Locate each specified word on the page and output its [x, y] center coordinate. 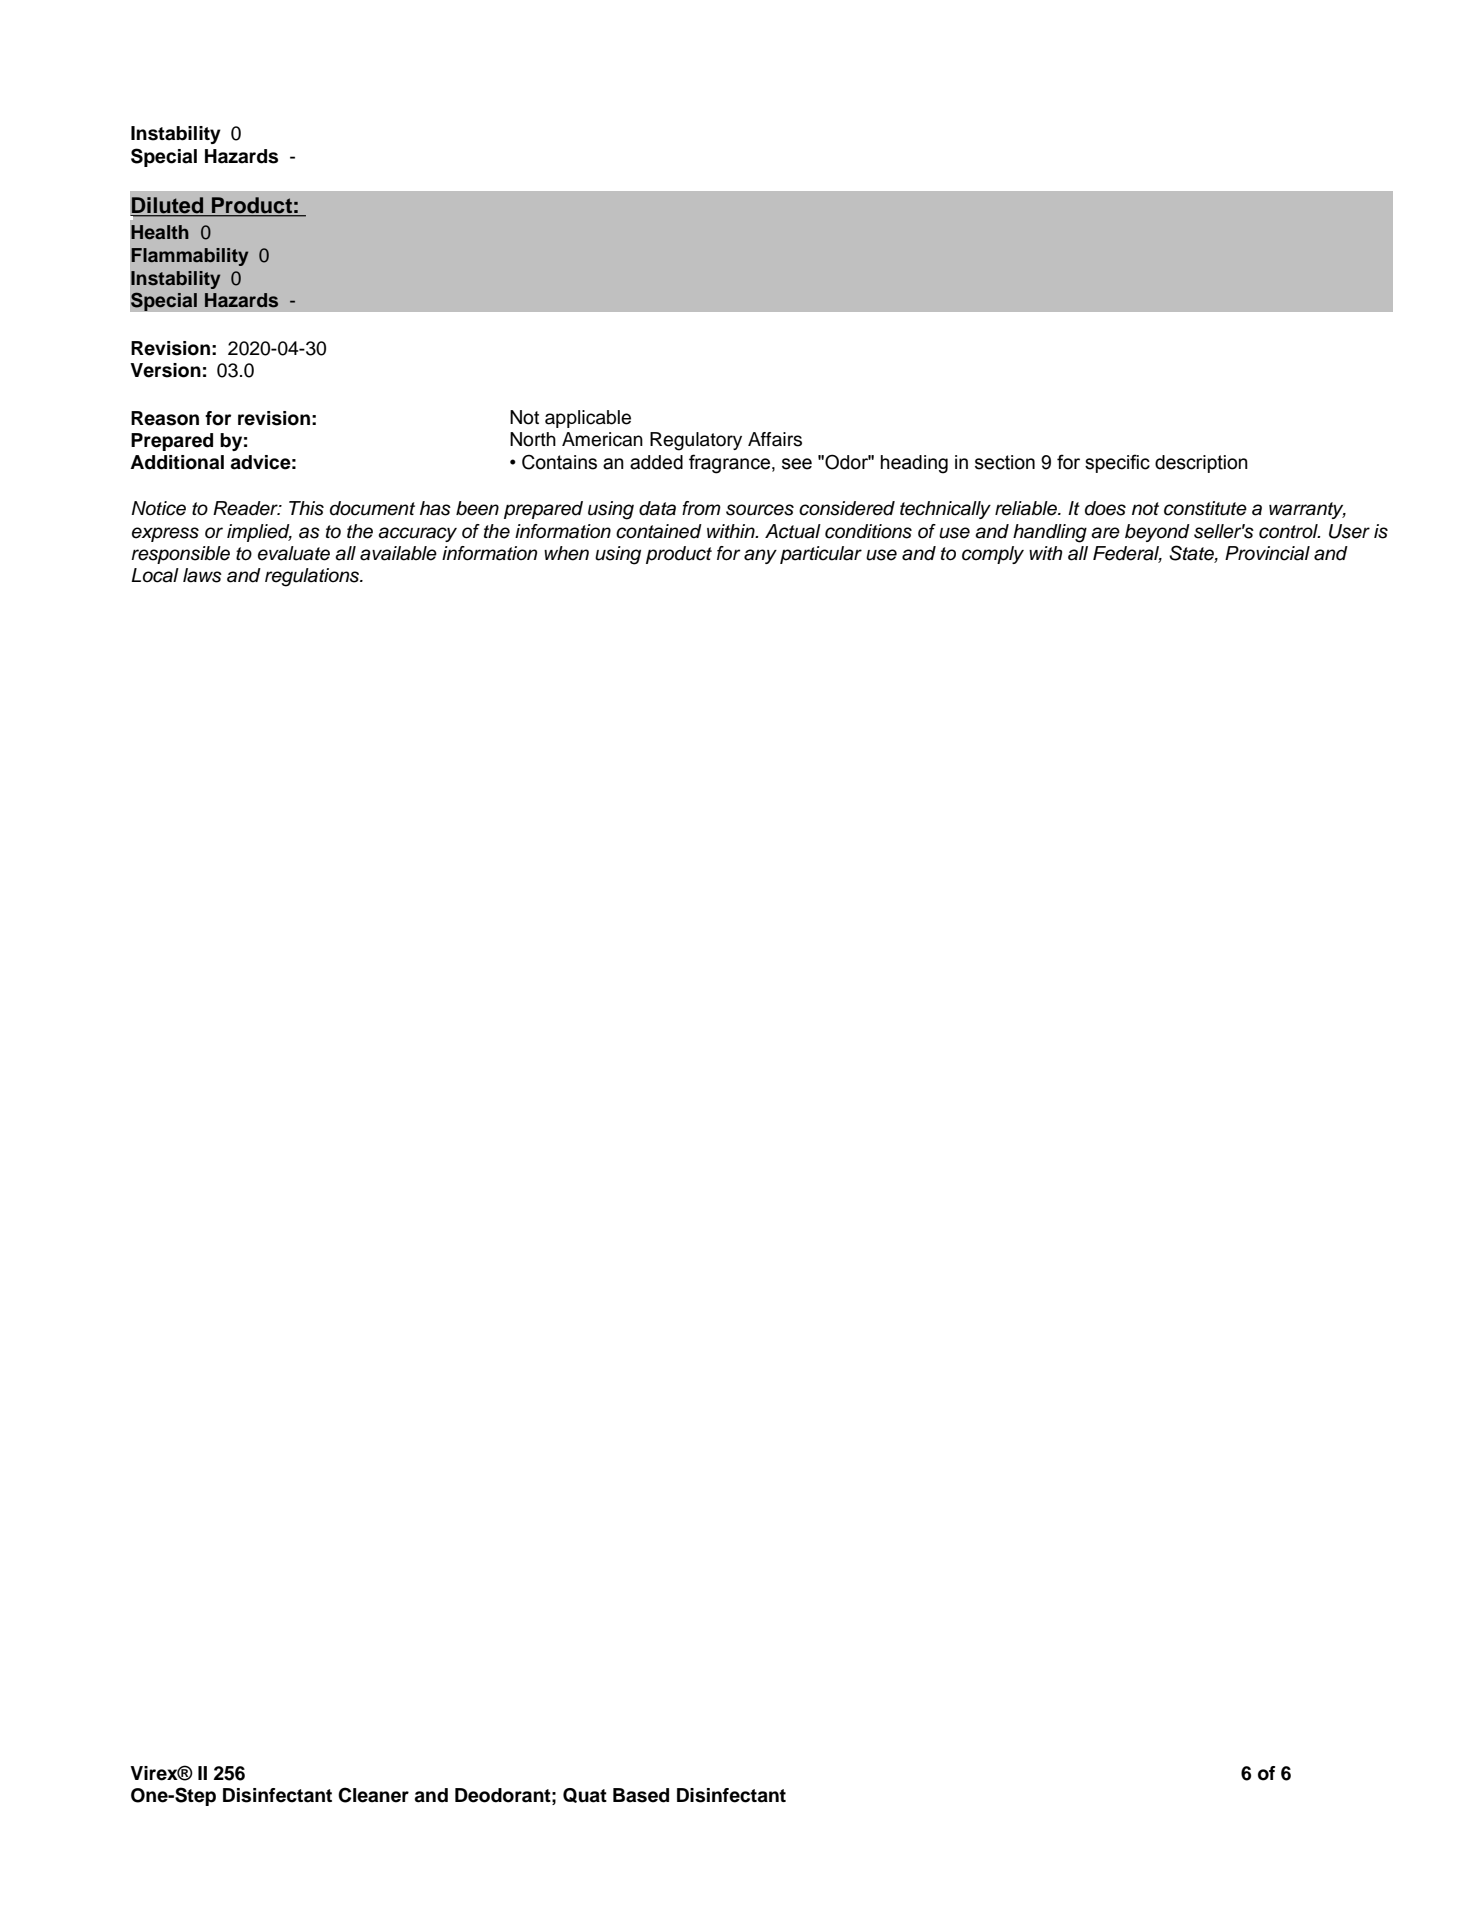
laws [202, 575]
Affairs [775, 439]
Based [641, 1795]
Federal [1127, 554]
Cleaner [373, 1795]
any [760, 556]
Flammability [189, 257]
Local [155, 575]
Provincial [1267, 553]
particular [821, 555]
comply [993, 555]
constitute [1205, 508]
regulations [313, 577]
